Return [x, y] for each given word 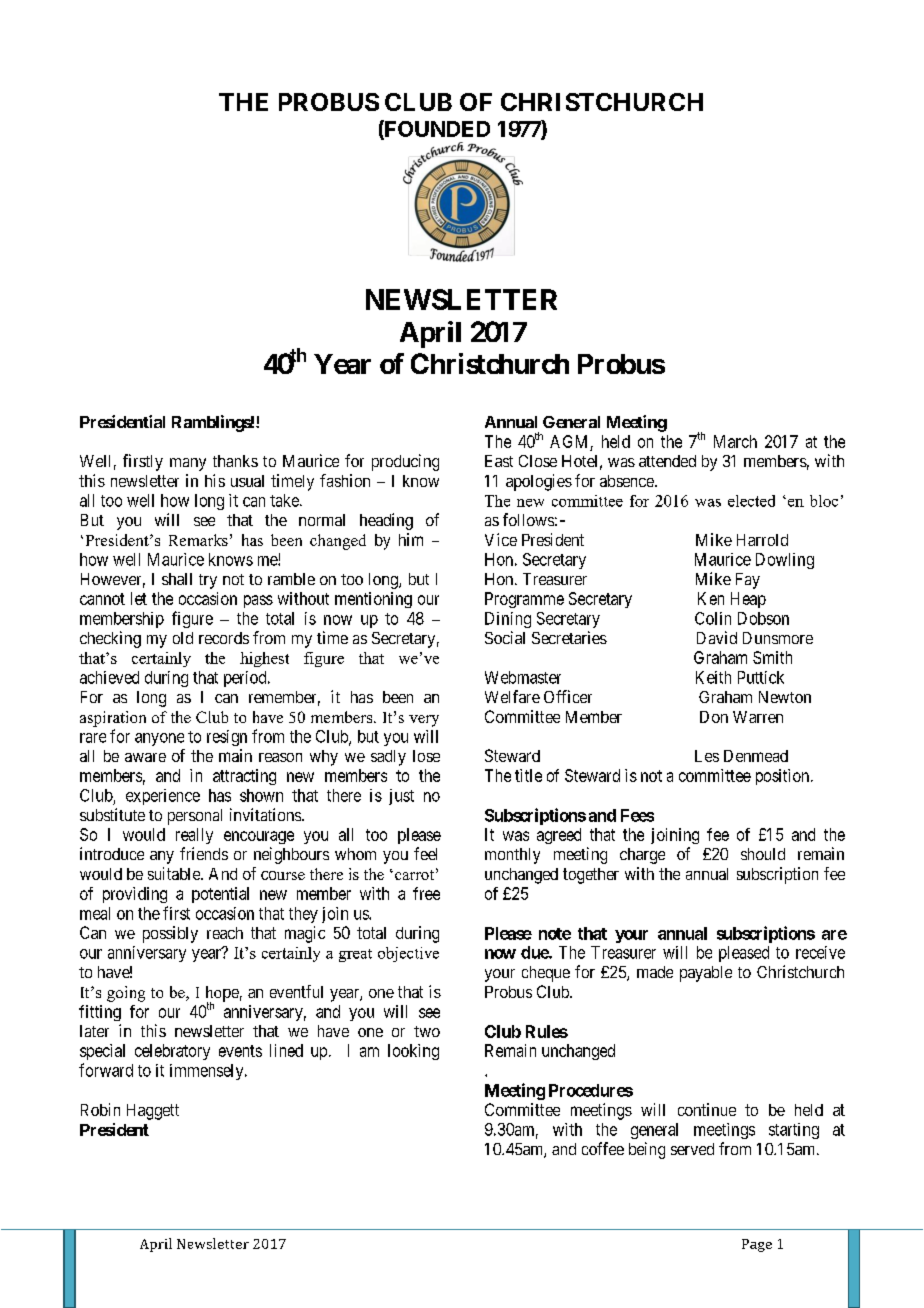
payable [706, 974]
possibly [170, 934]
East [499, 461]
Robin [100, 1109]
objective [408, 954]
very [424, 721]
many [188, 464]
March [735, 441]
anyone [159, 739]
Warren [758, 717]
